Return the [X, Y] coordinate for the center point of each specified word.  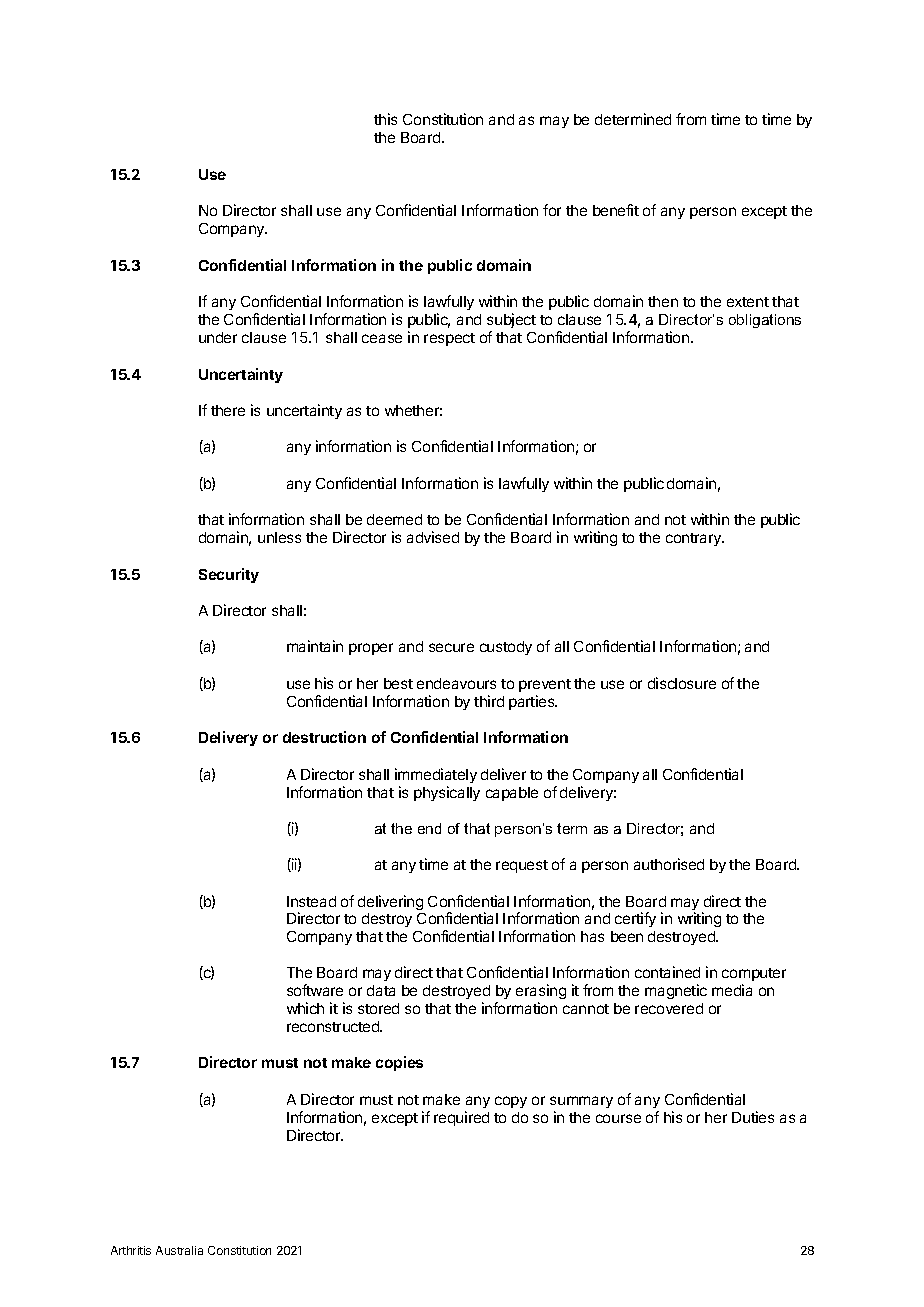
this [385, 119]
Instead [311, 901]
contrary [695, 539]
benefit [616, 210]
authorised [669, 864]
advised [433, 537]
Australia [179, 1250]
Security [229, 575]
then [663, 301]
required [461, 1118]
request [522, 866]
